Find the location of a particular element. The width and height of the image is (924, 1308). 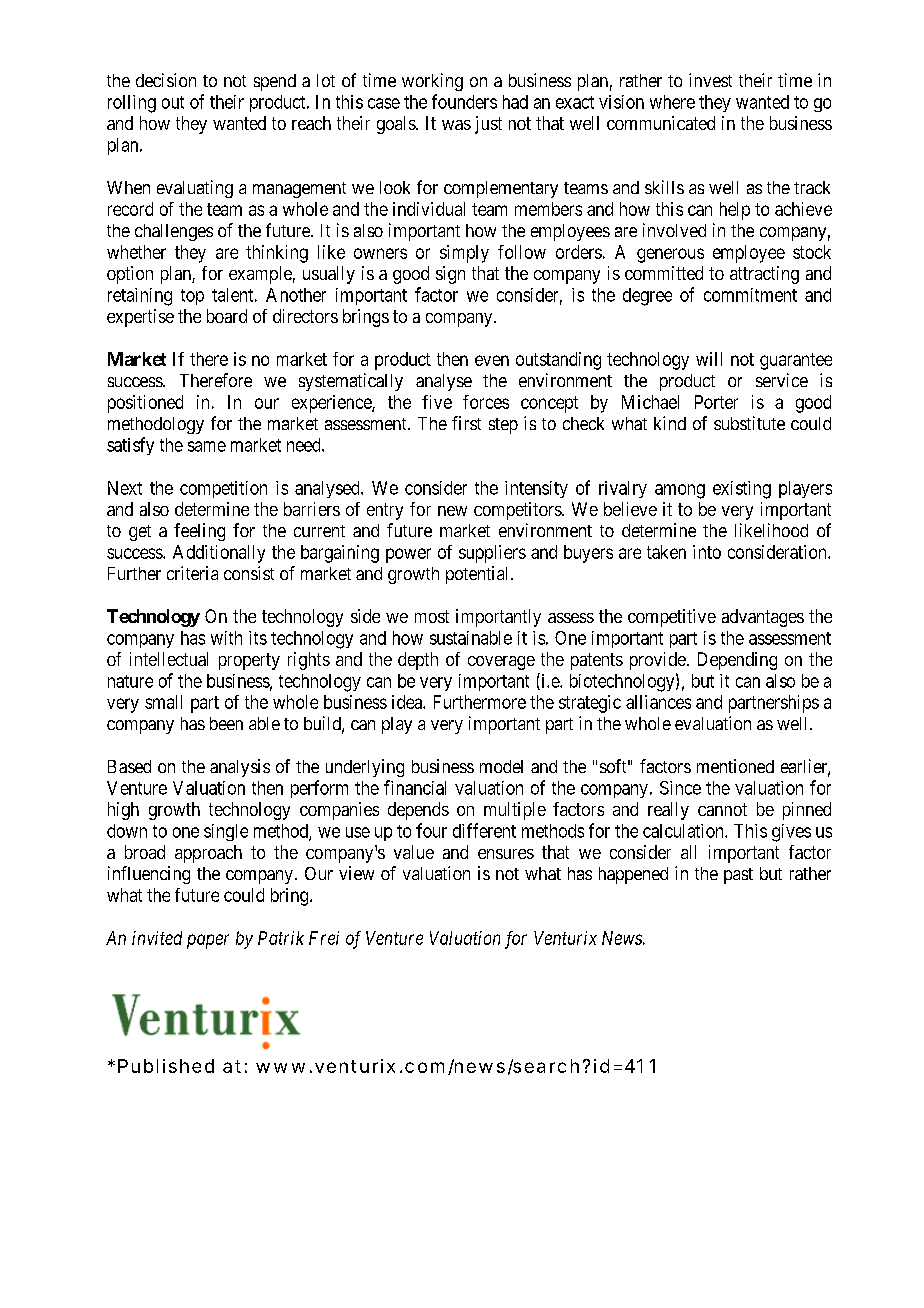

model is located at coordinates (501, 766).
